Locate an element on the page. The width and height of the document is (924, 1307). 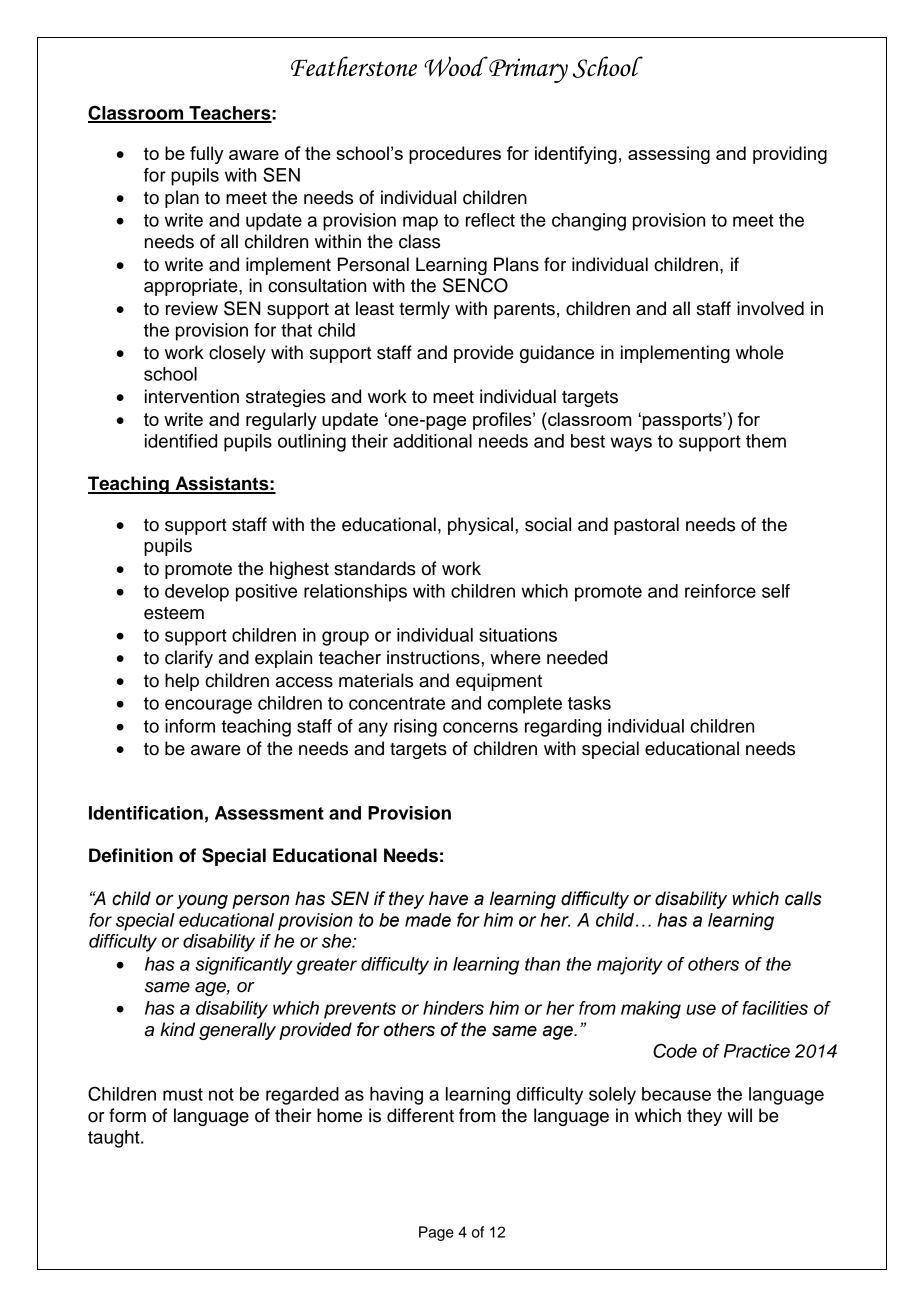
assessing is located at coordinates (669, 155).
